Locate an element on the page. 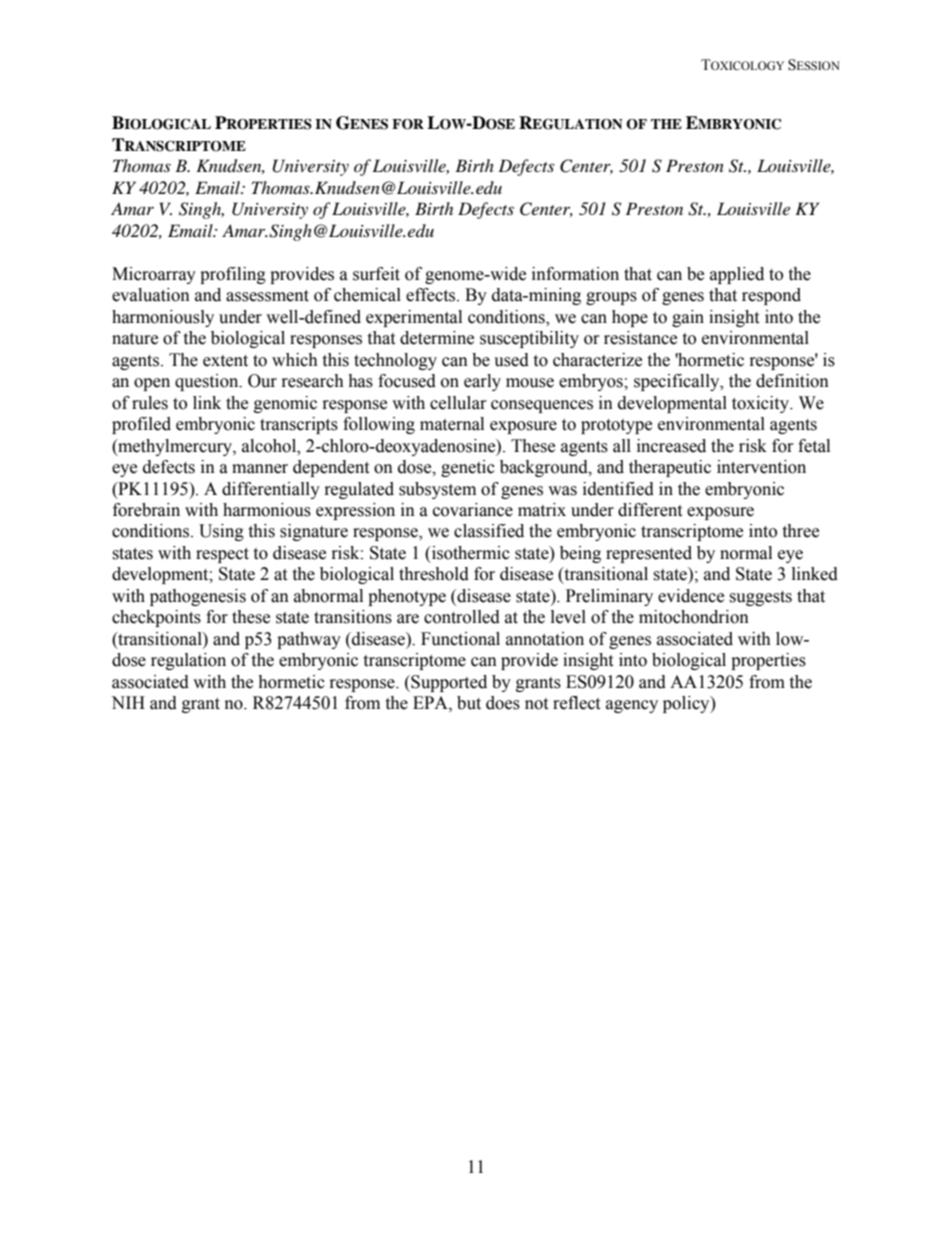 The height and width of the page is (1233, 952). manner is located at coordinates (260, 469).
